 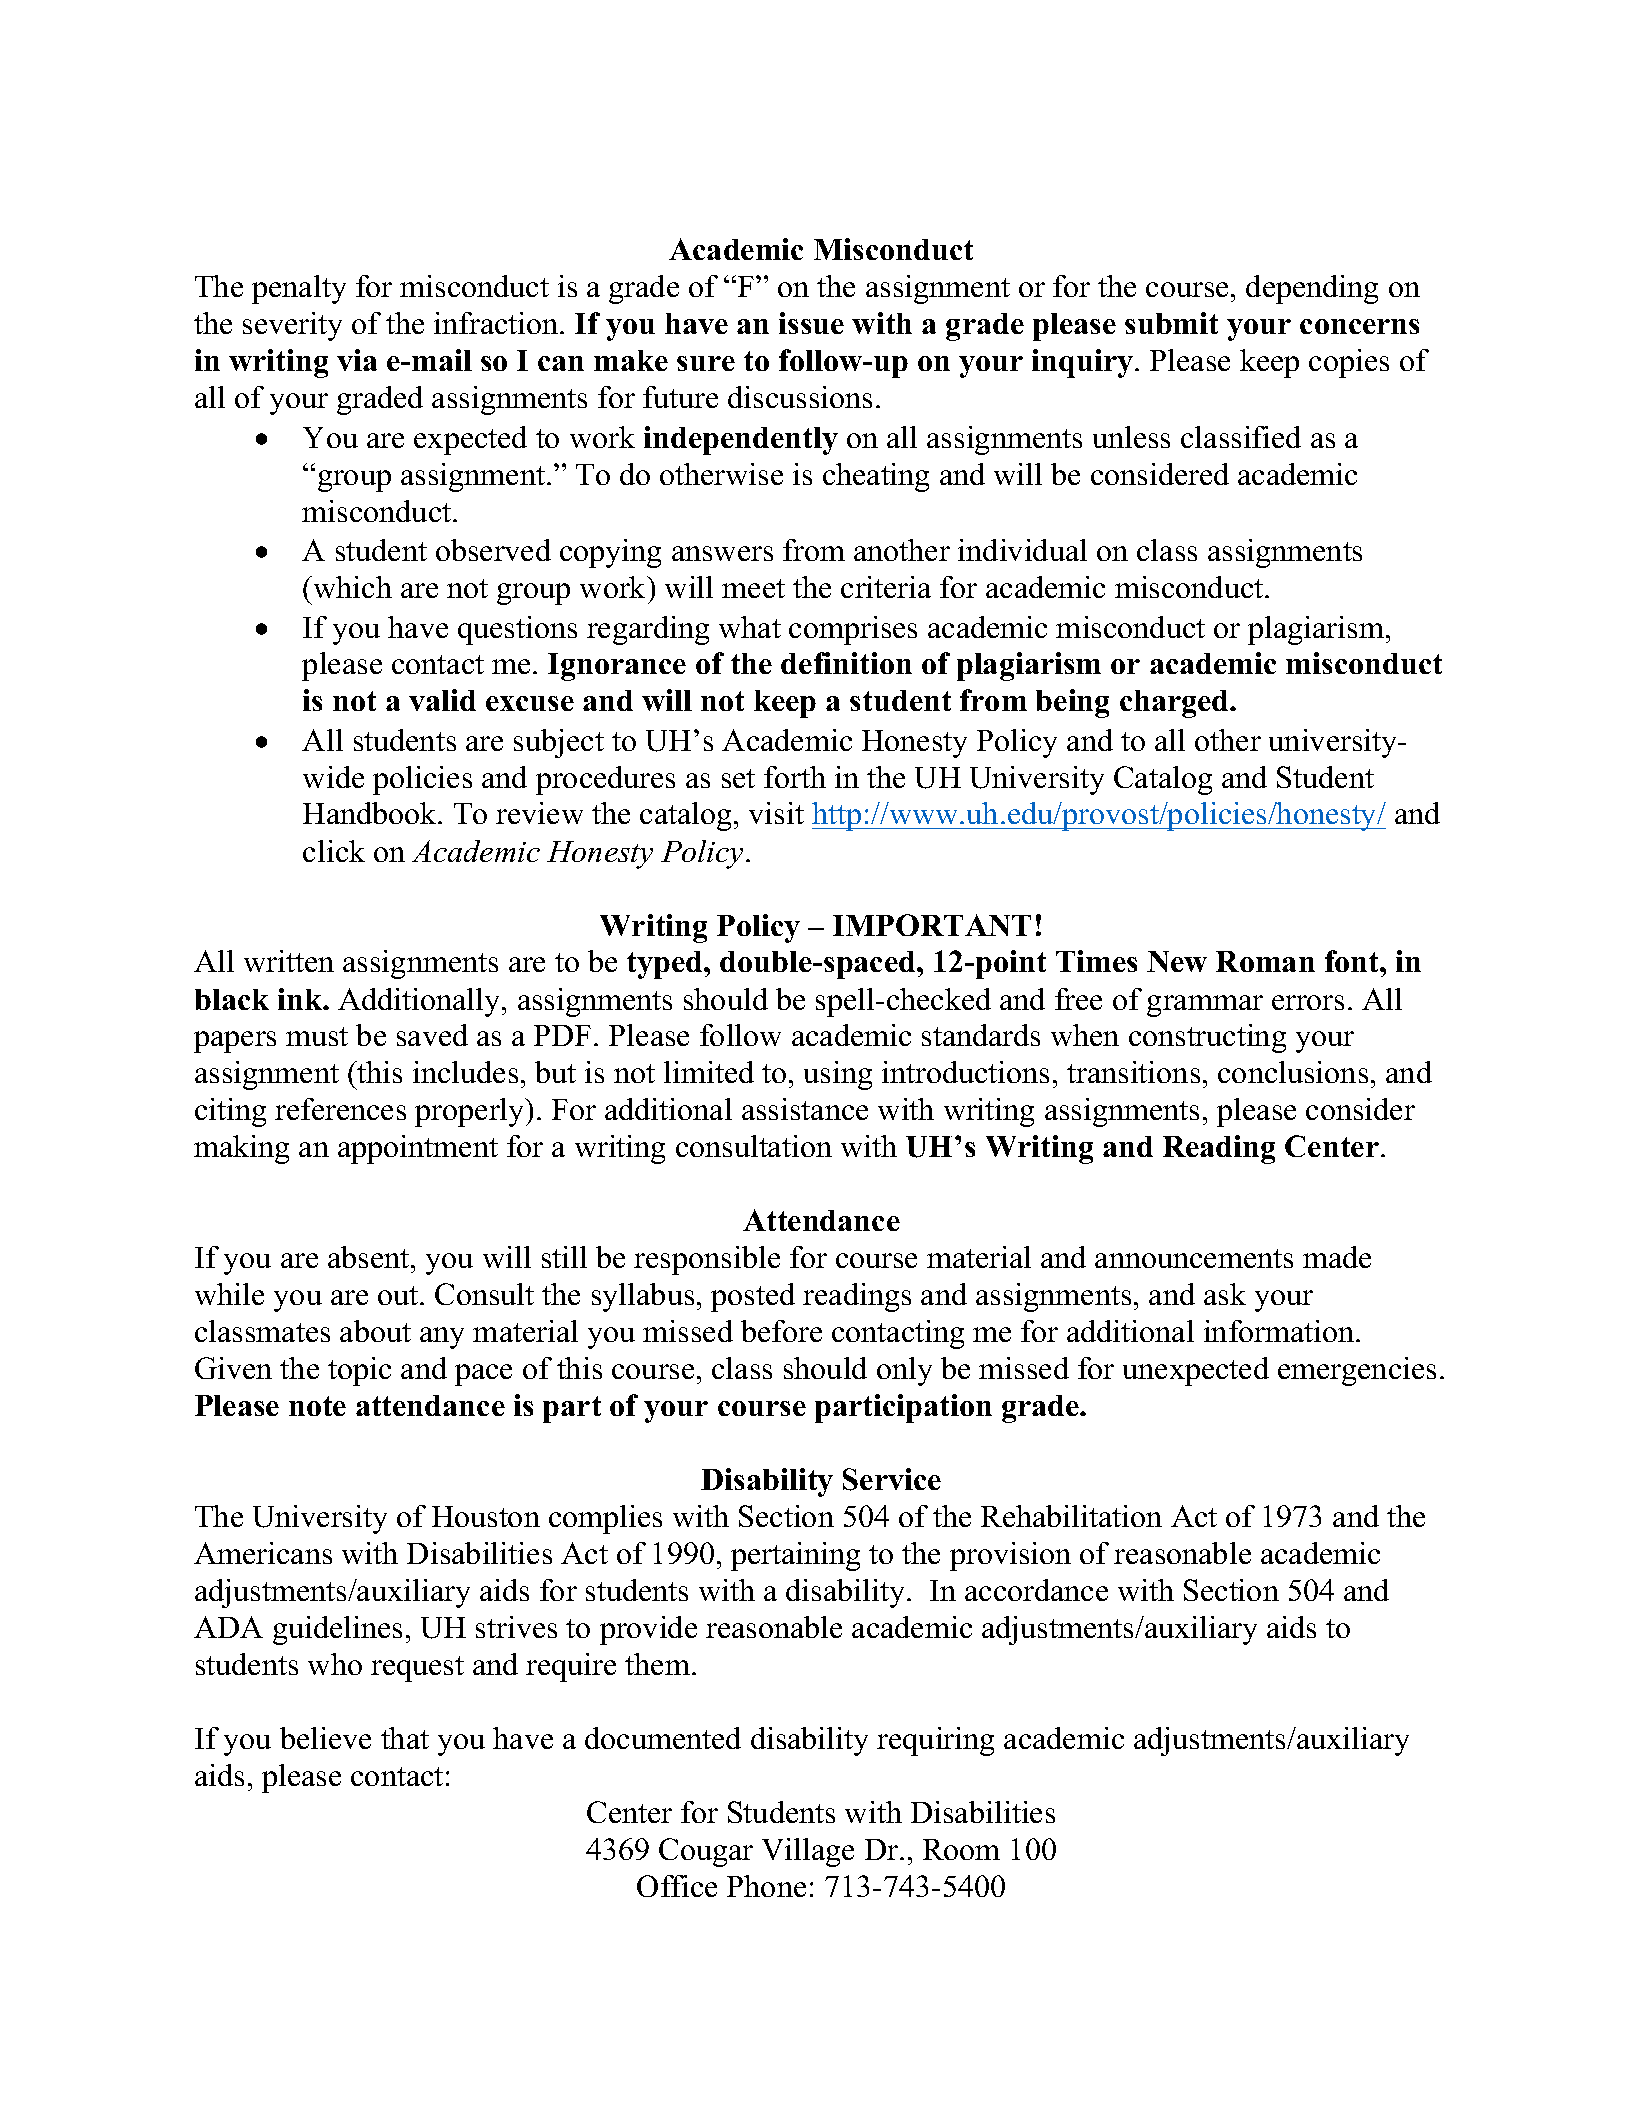 I want to click on assistance, so click(x=805, y=1109).
